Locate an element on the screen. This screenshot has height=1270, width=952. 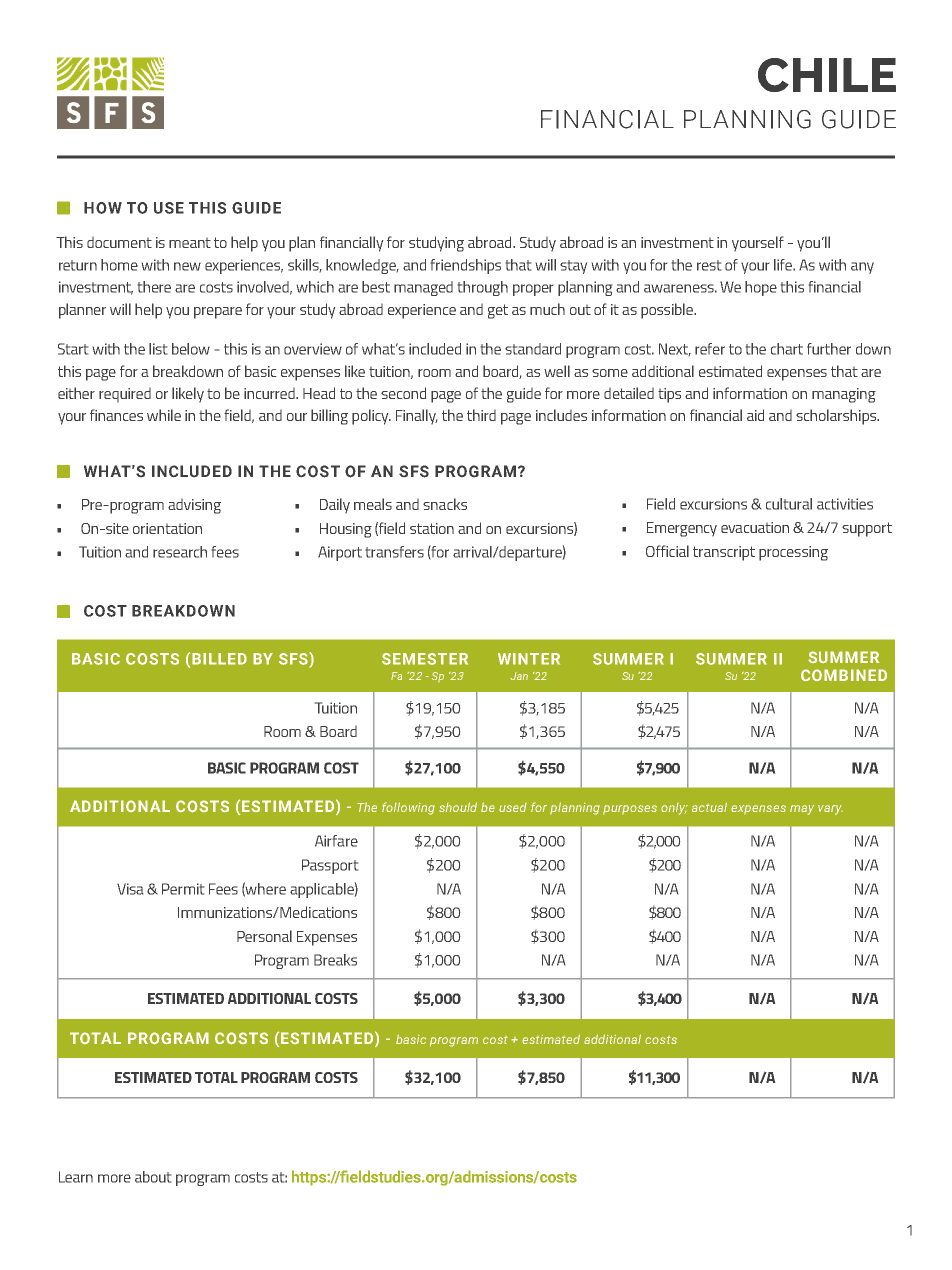
CHILE is located at coordinates (827, 75).
